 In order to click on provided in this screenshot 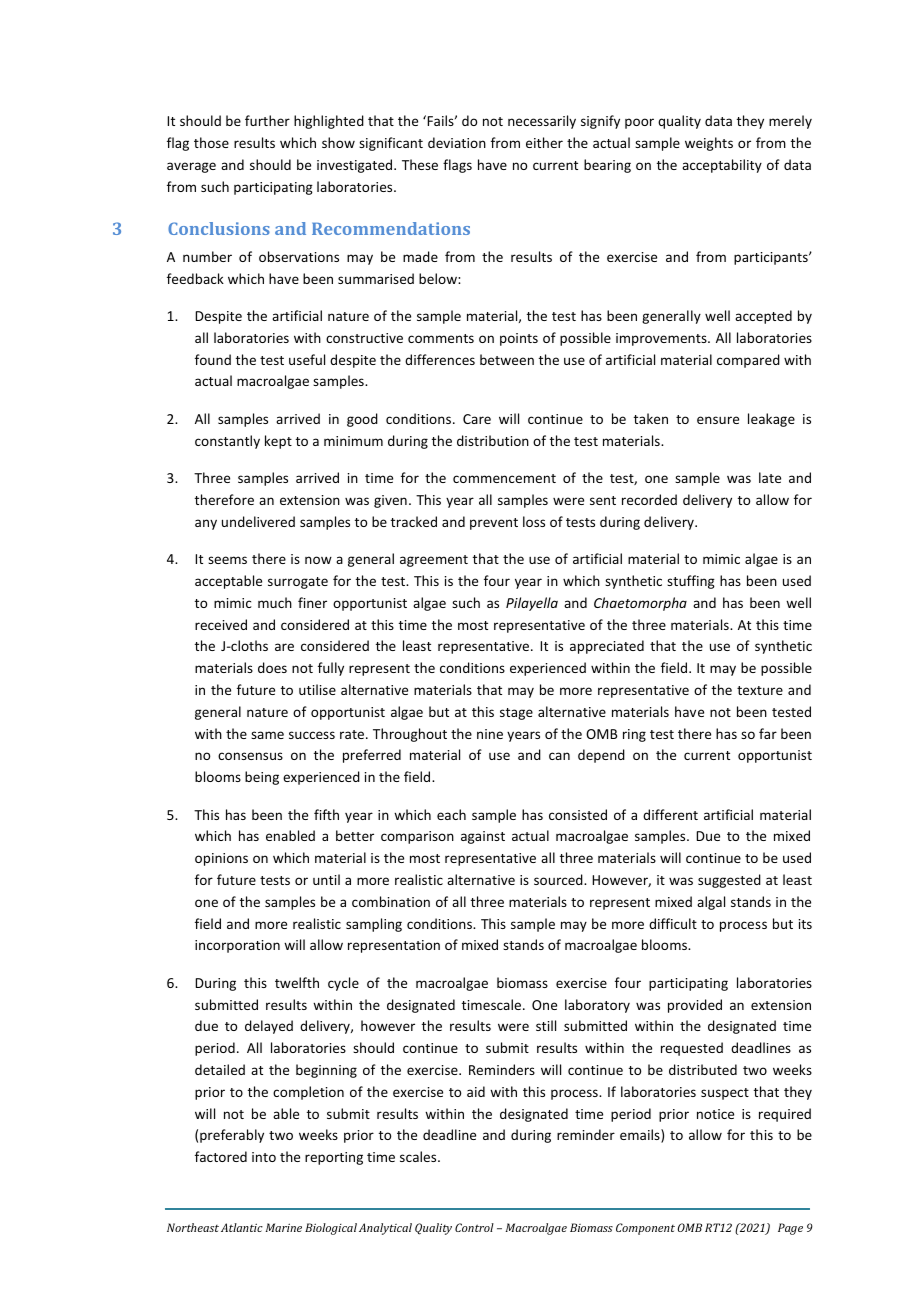, I will do `click(695, 1006)`.
